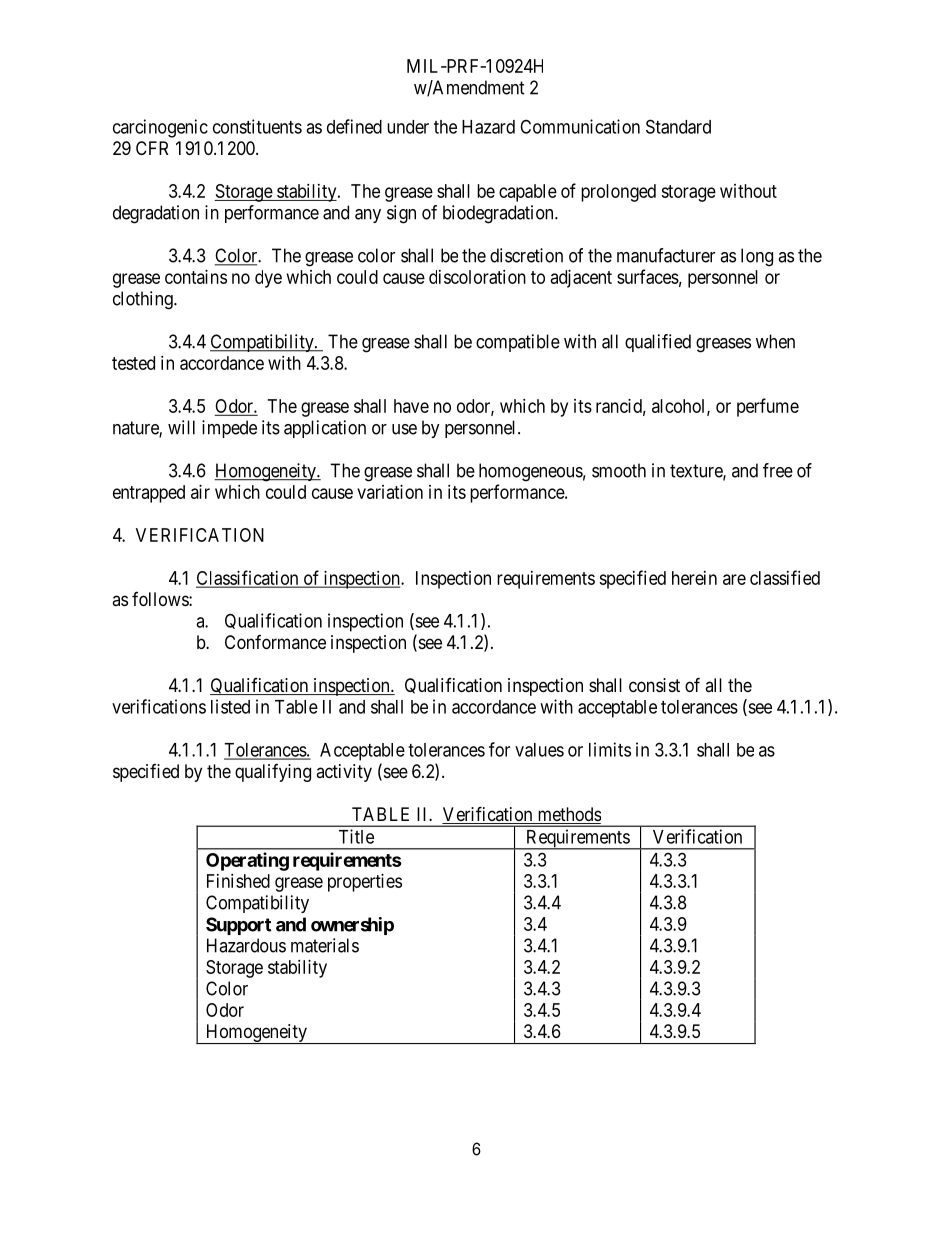 This screenshot has width=952, height=1233. What do you see at coordinates (694, 578) in the screenshot?
I see `herein` at bounding box center [694, 578].
